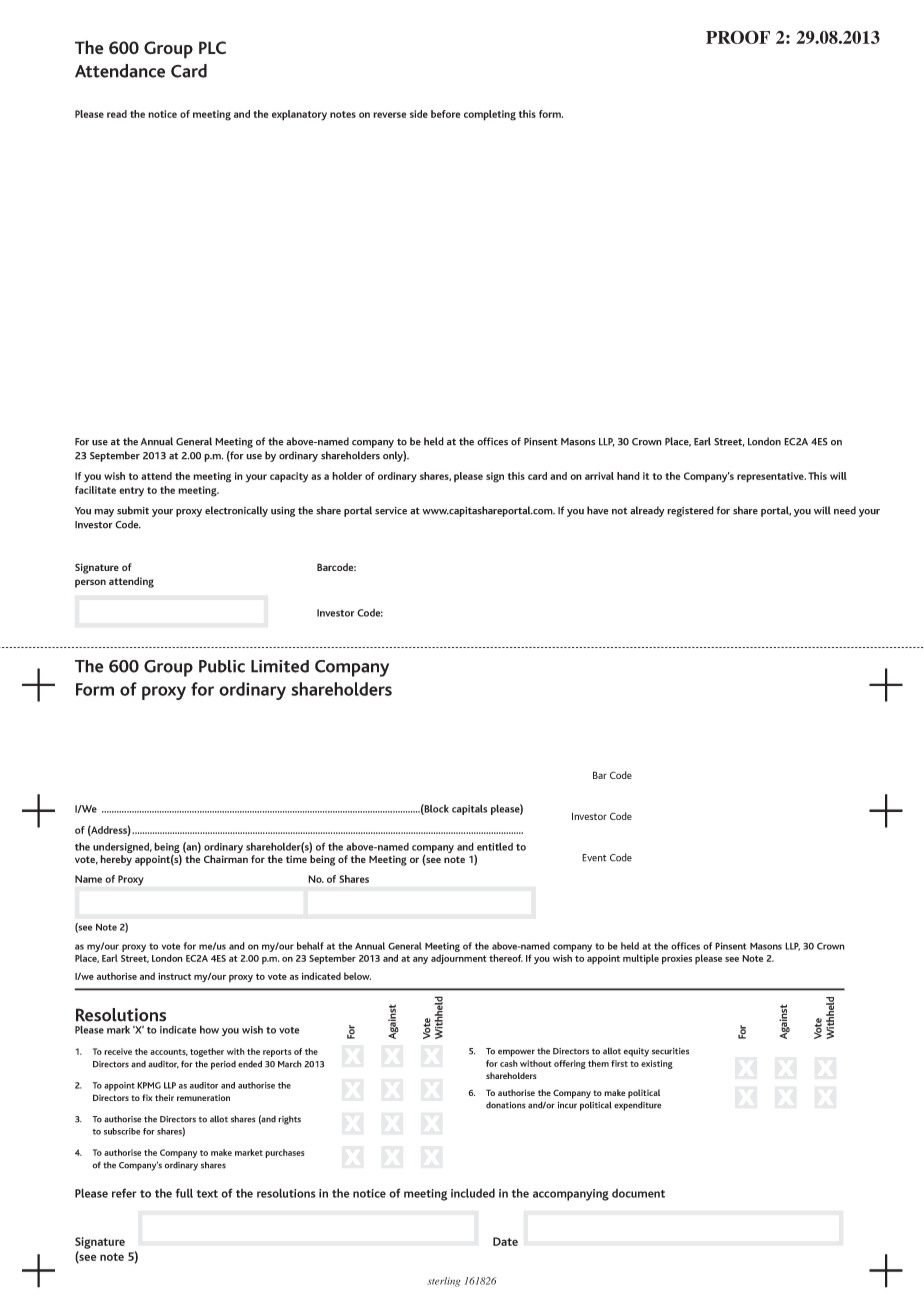 The image size is (924, 1308). Describe the element at coordinates (469, 809) in the page. I see `capitals` at that location.
